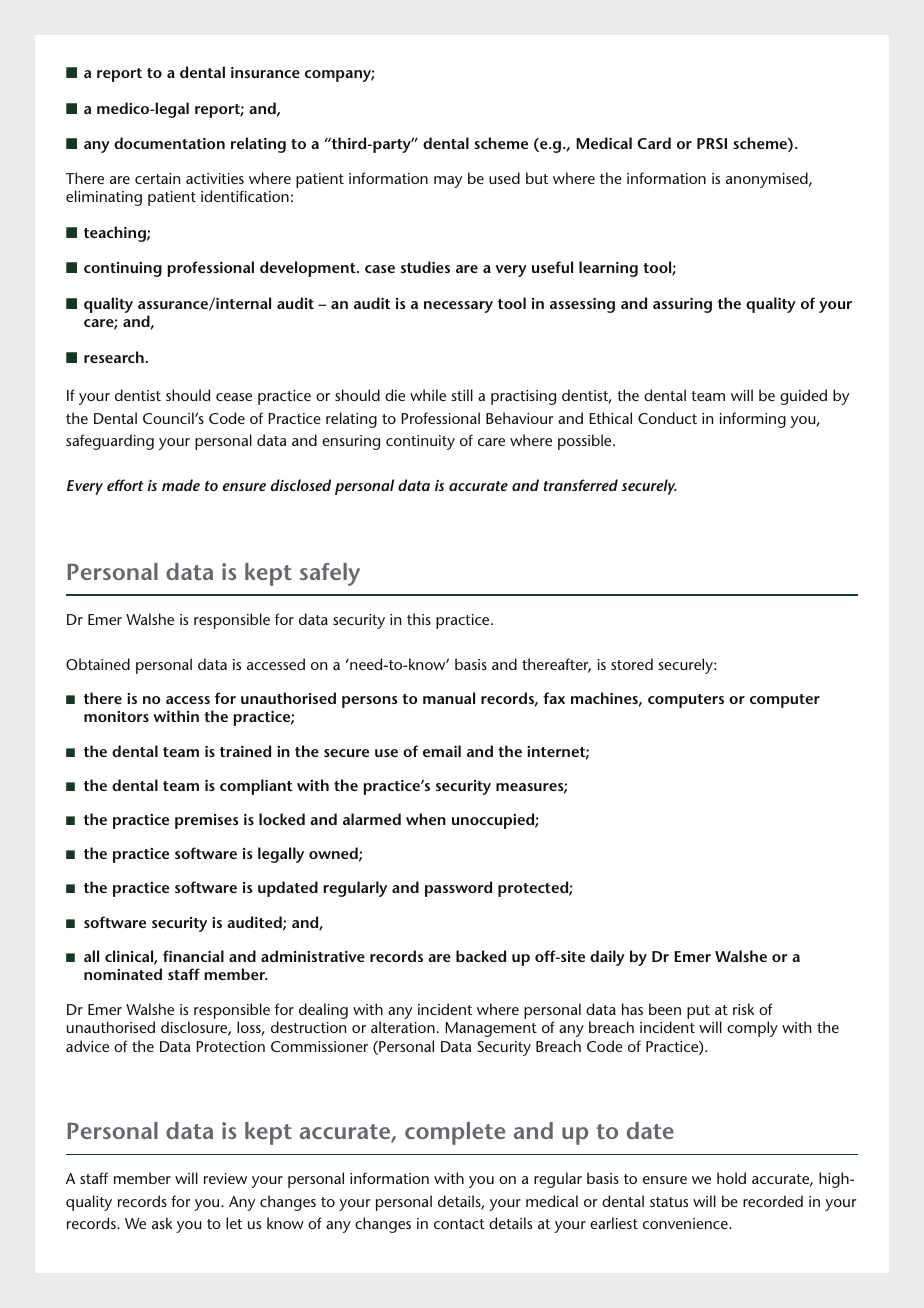  Describe the element at coordinates (162, 1223) in the screenshot. I see `ask` at that location.
